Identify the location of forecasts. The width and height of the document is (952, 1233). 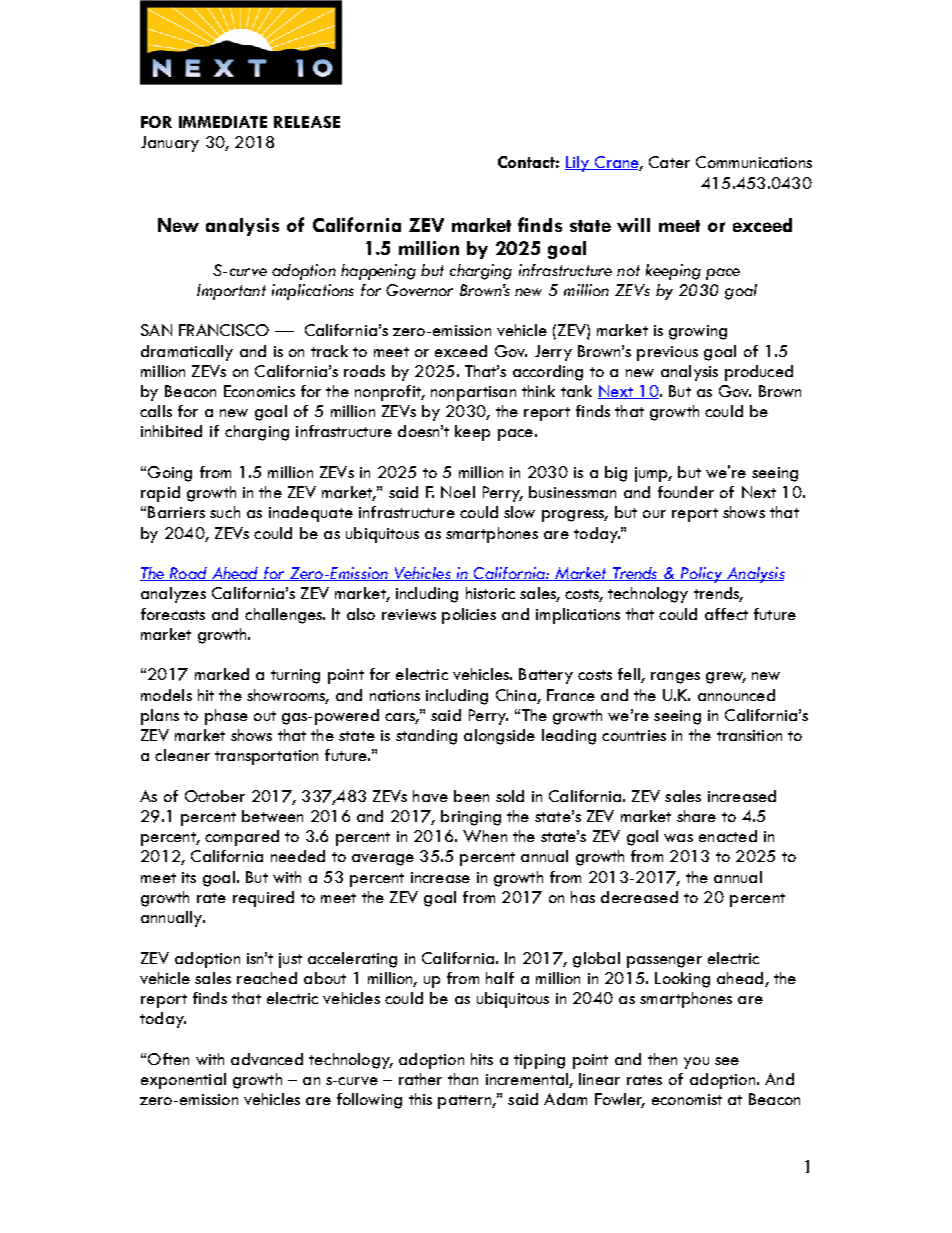
(173, 614).
